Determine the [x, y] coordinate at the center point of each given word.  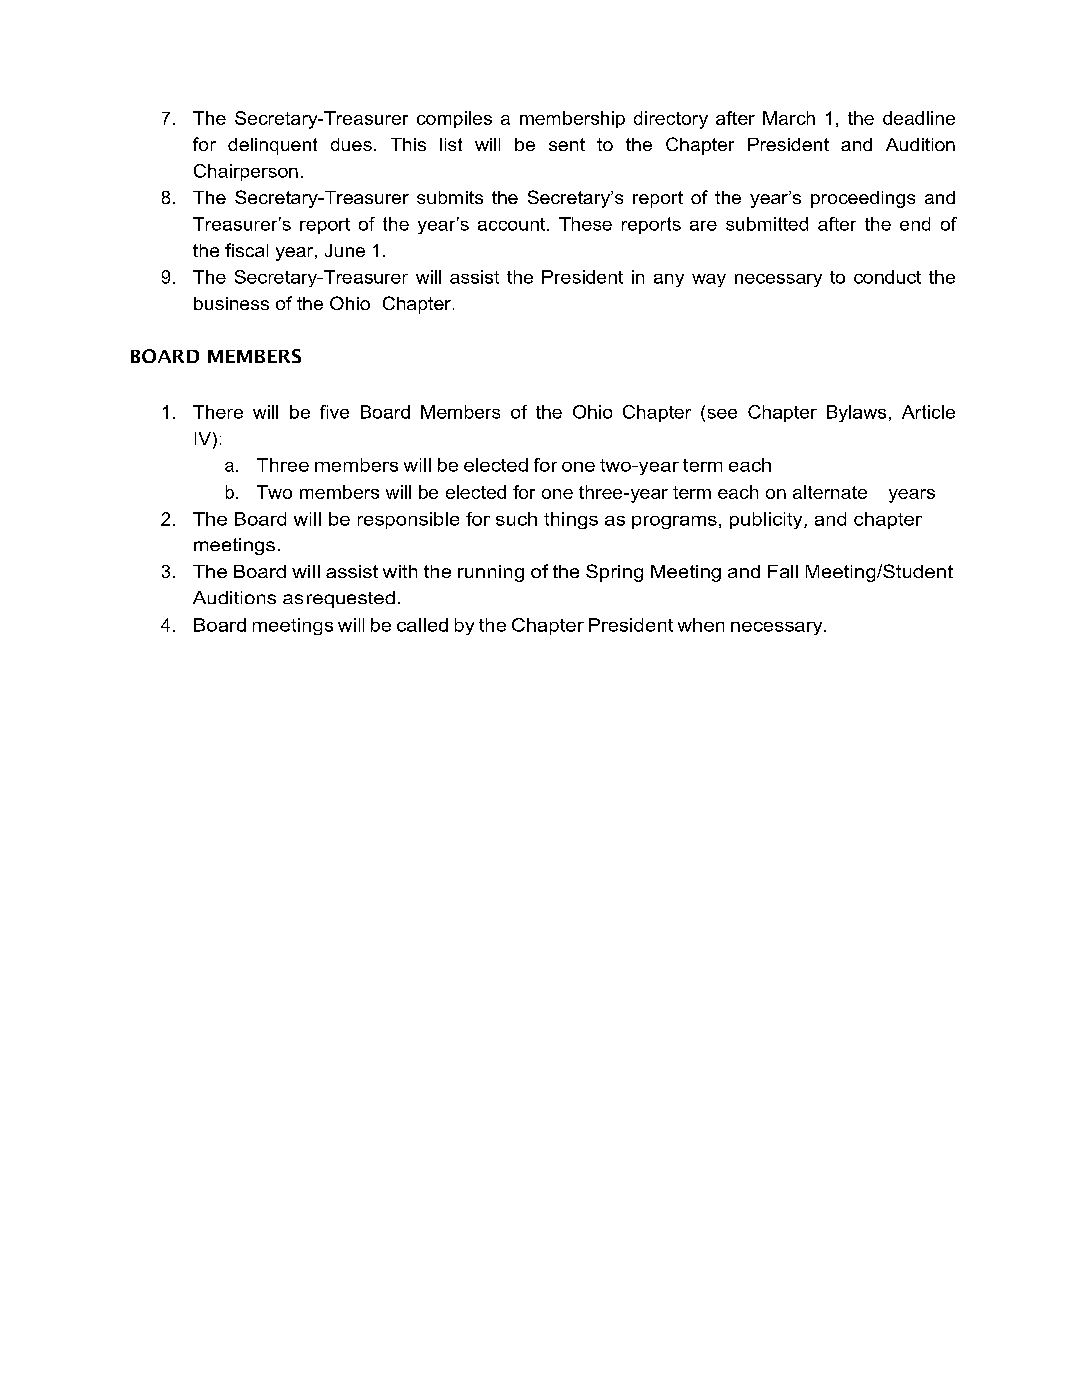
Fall [783, 571]
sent [567, 144]
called [422, 625]
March [789, 118]
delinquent [272, 146]
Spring [614, 573]
